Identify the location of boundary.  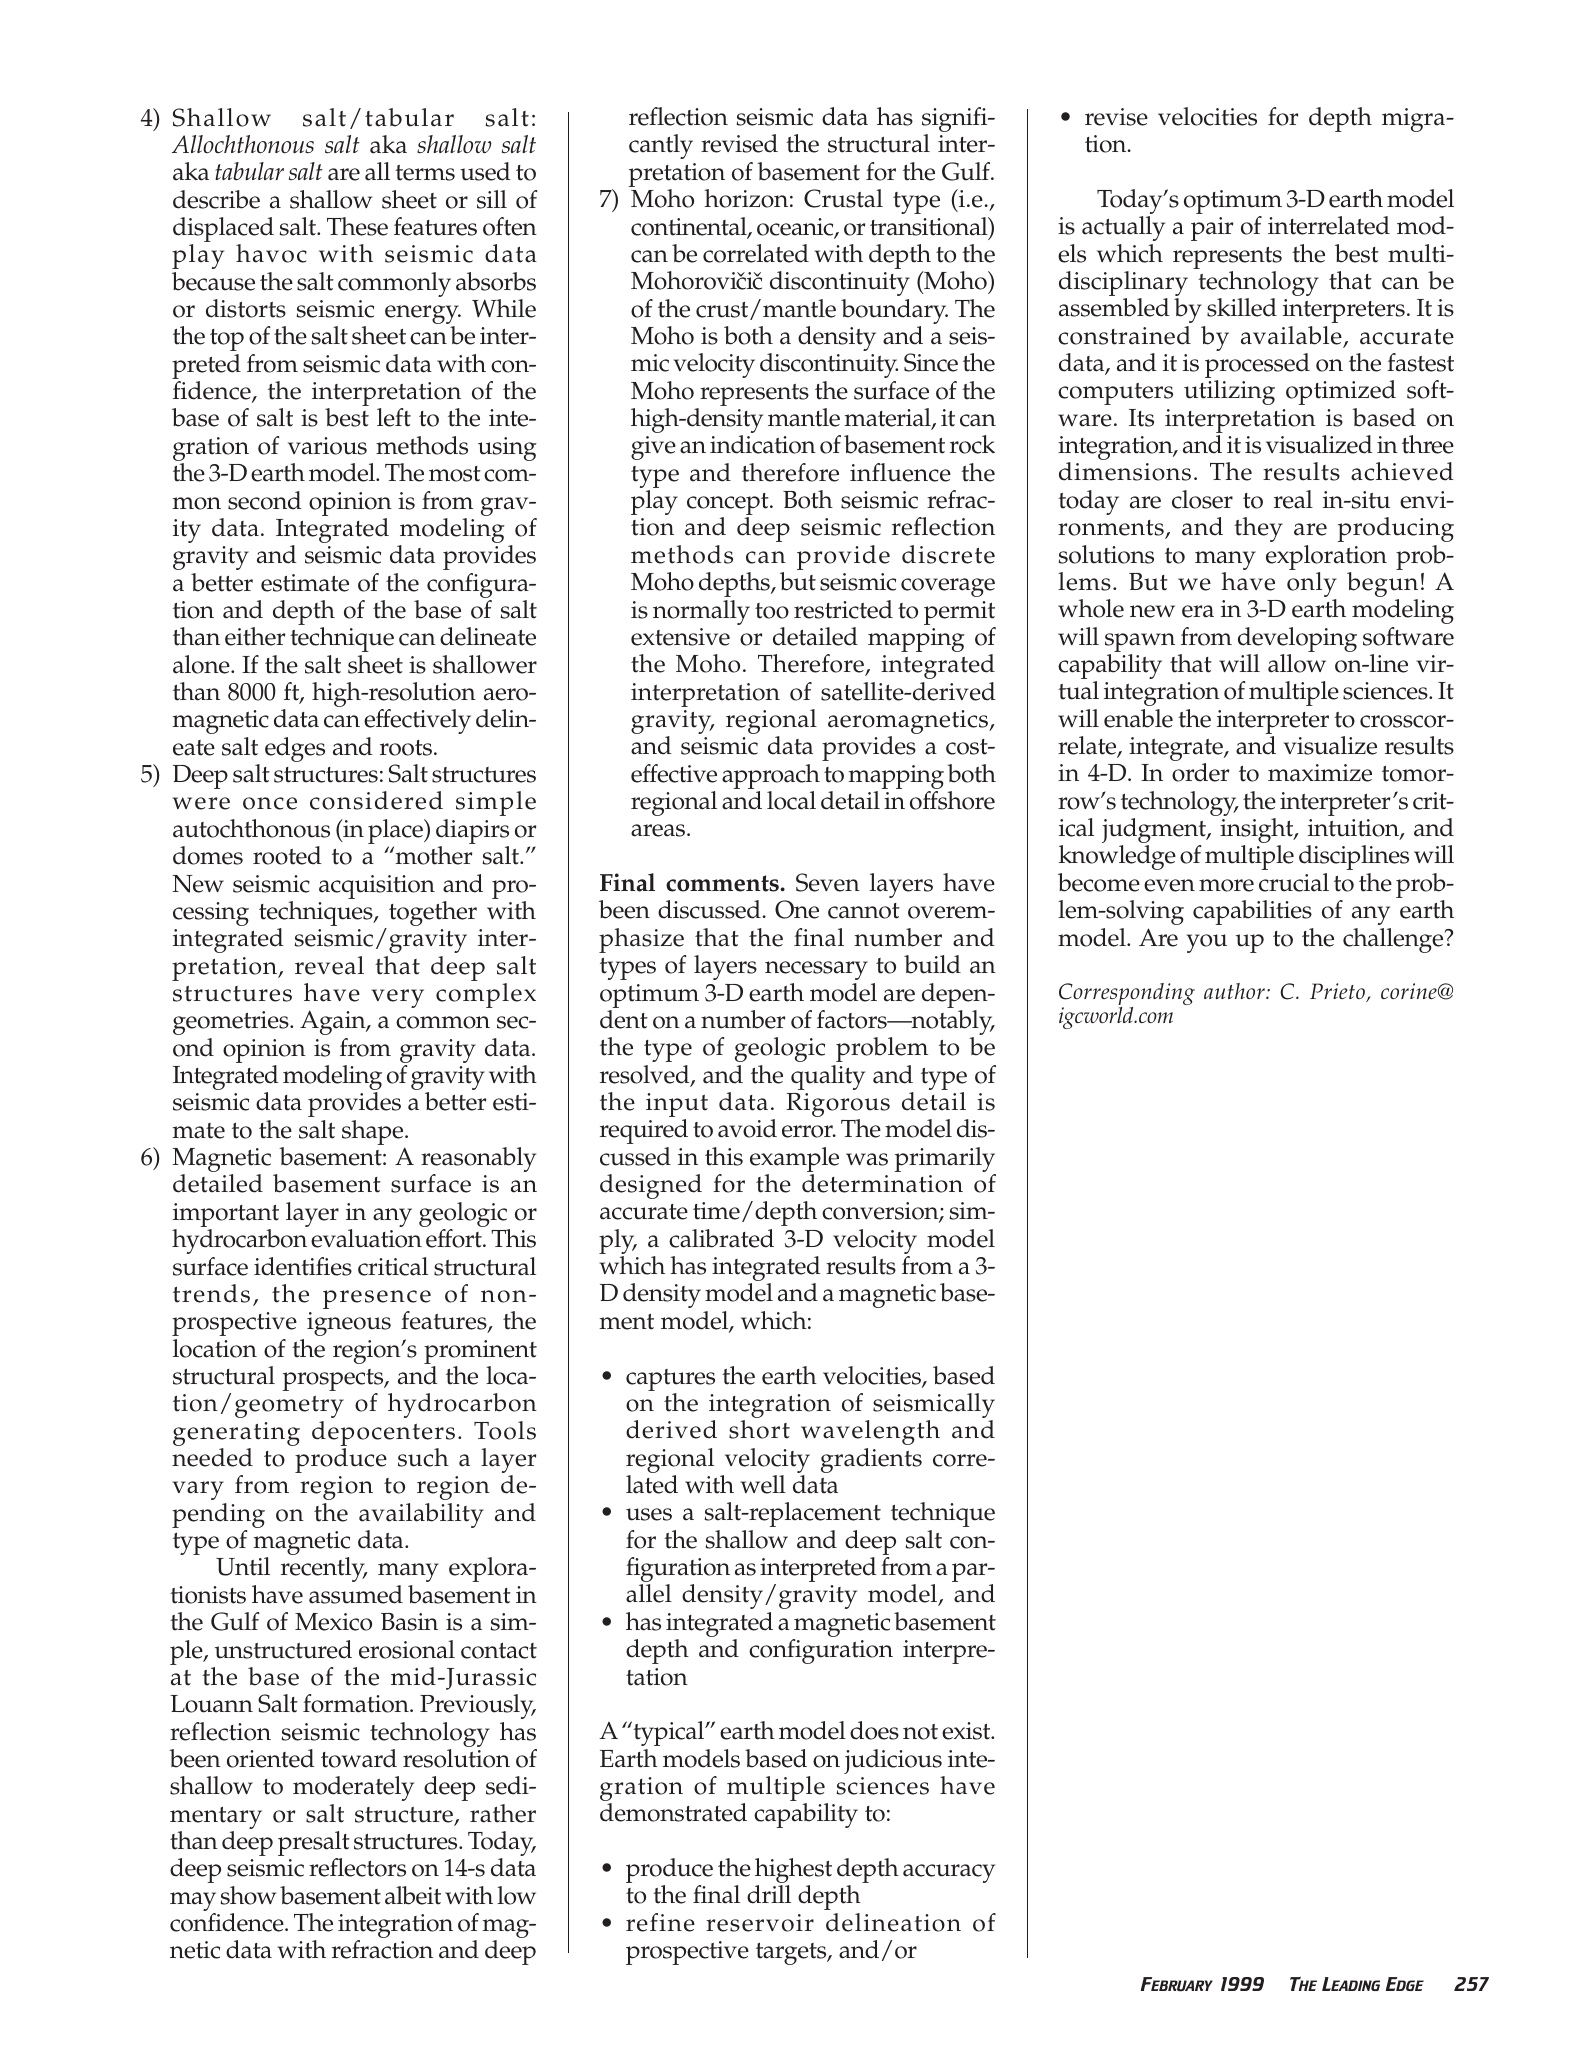
(894, 313).
